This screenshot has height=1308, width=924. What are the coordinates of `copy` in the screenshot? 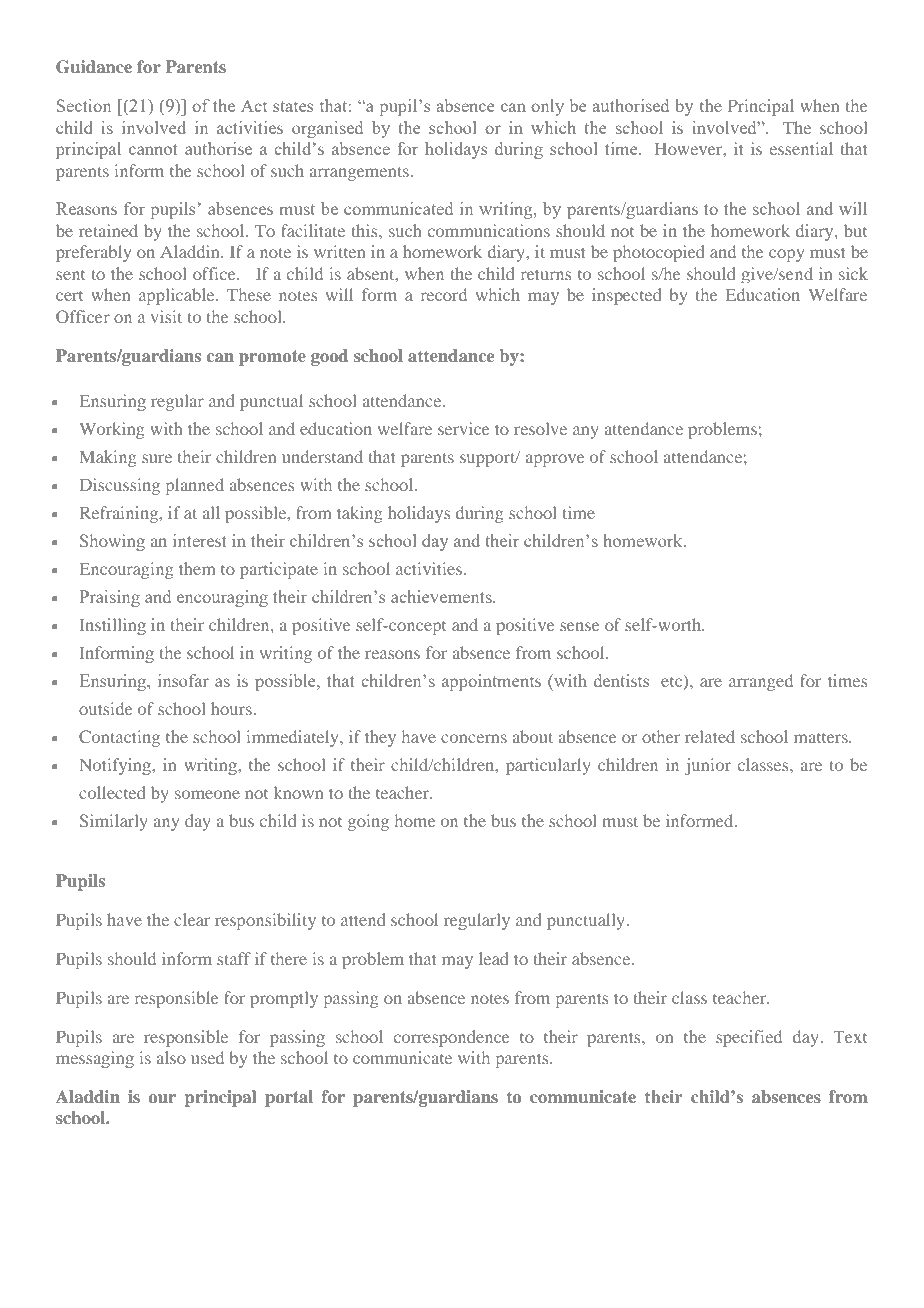 It's located at (786, 255).
